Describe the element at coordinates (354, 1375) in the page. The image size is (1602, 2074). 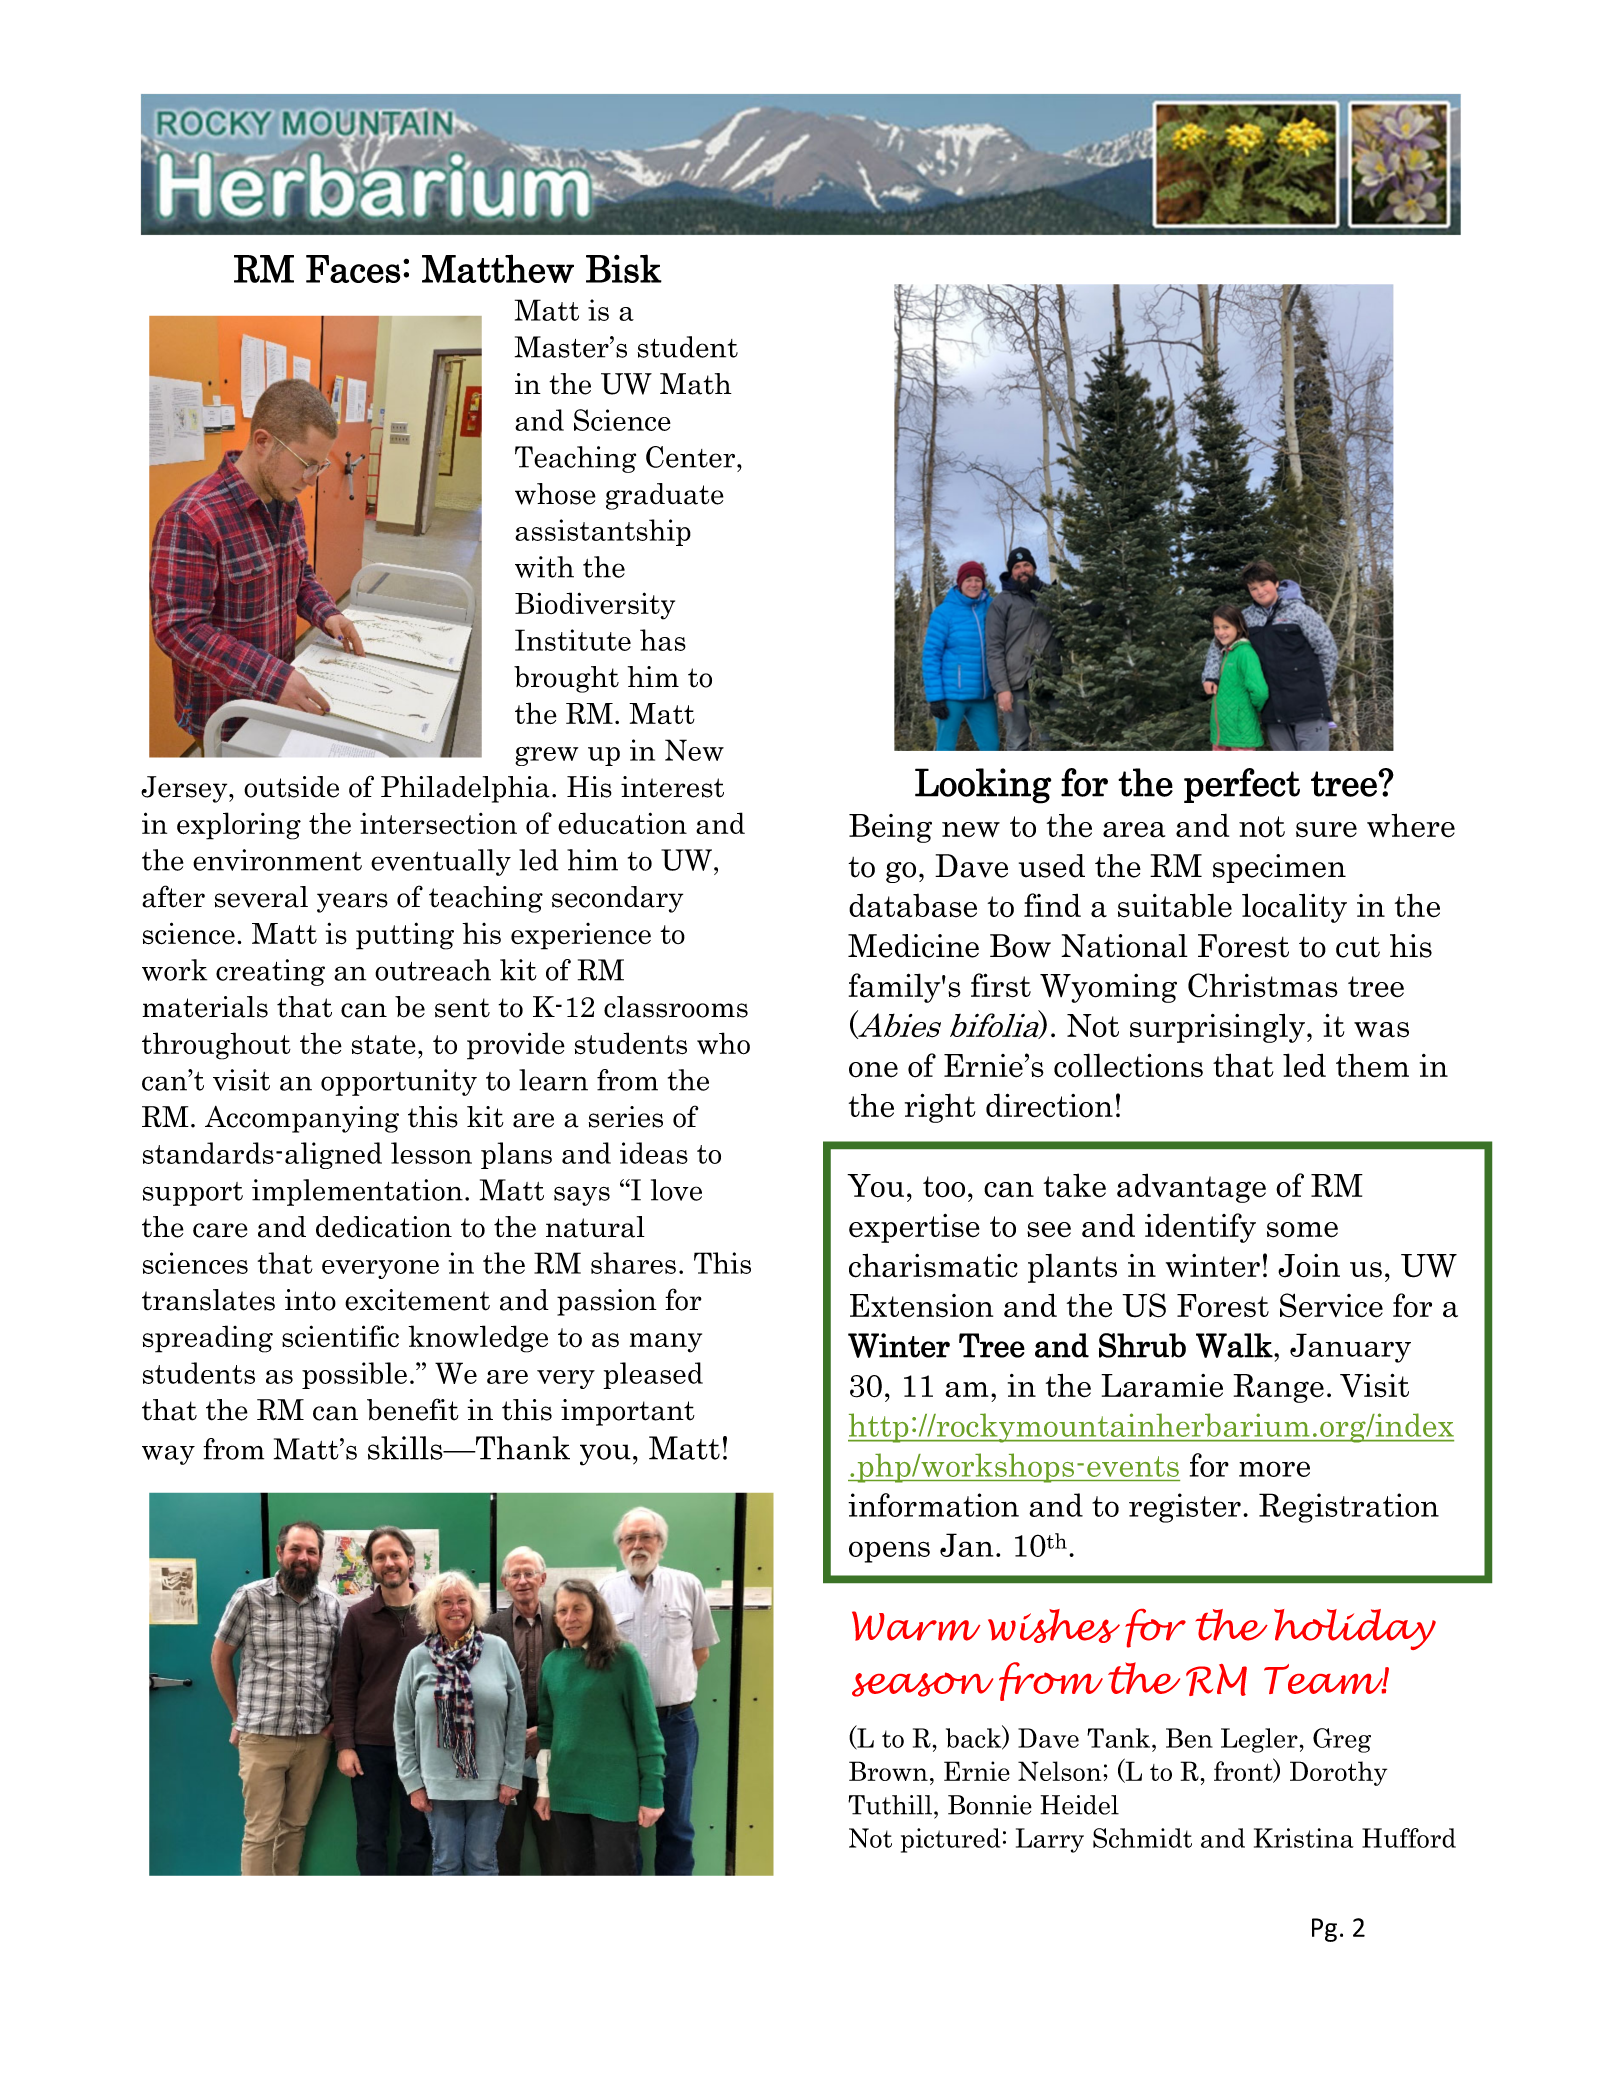
I see `possible` at that location.
